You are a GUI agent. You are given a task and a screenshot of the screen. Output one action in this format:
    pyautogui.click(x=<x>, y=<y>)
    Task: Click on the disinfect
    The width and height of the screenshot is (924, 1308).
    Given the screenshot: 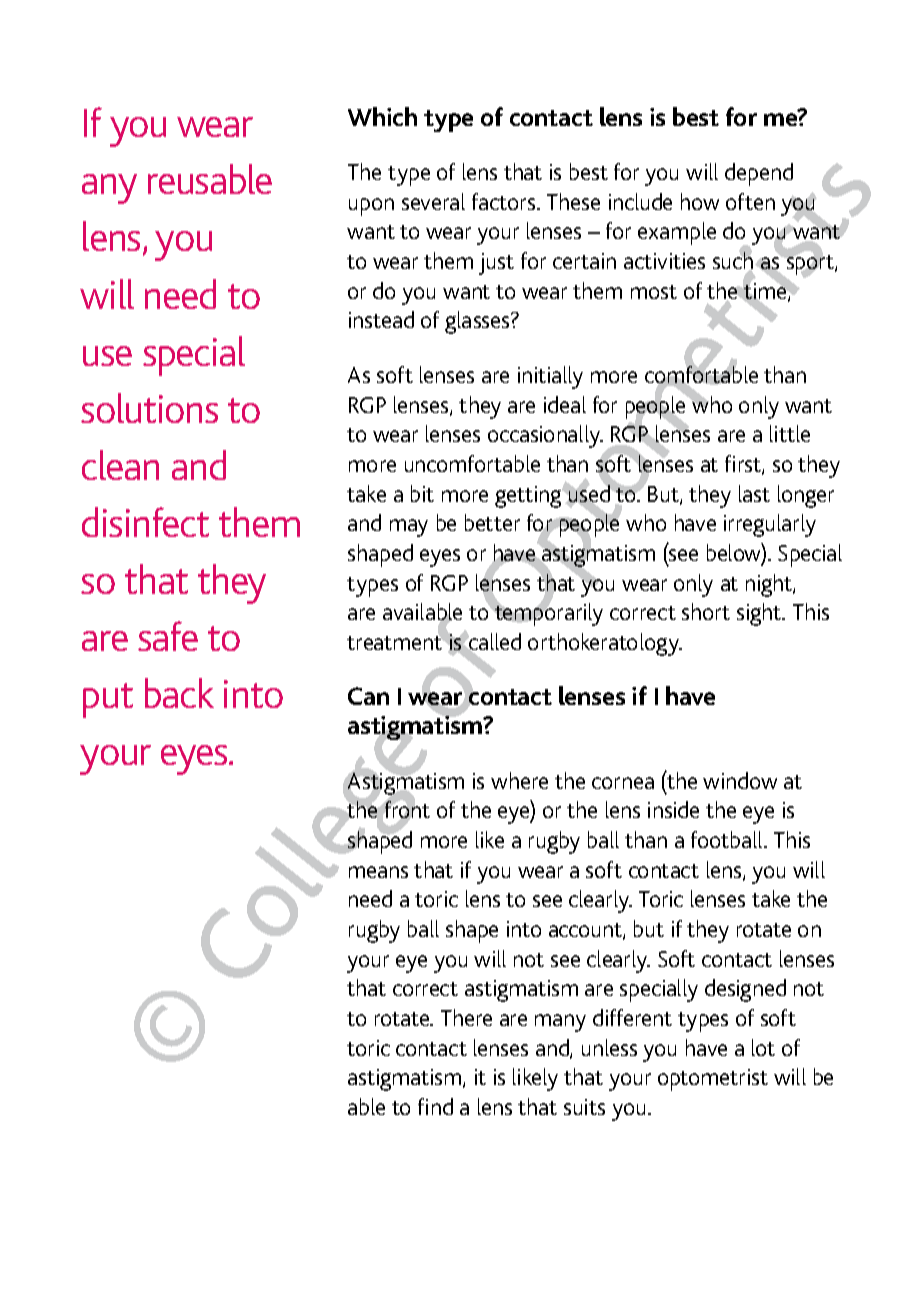 What is the action you would take?
    pyautogui.click(x=145, y=522)
